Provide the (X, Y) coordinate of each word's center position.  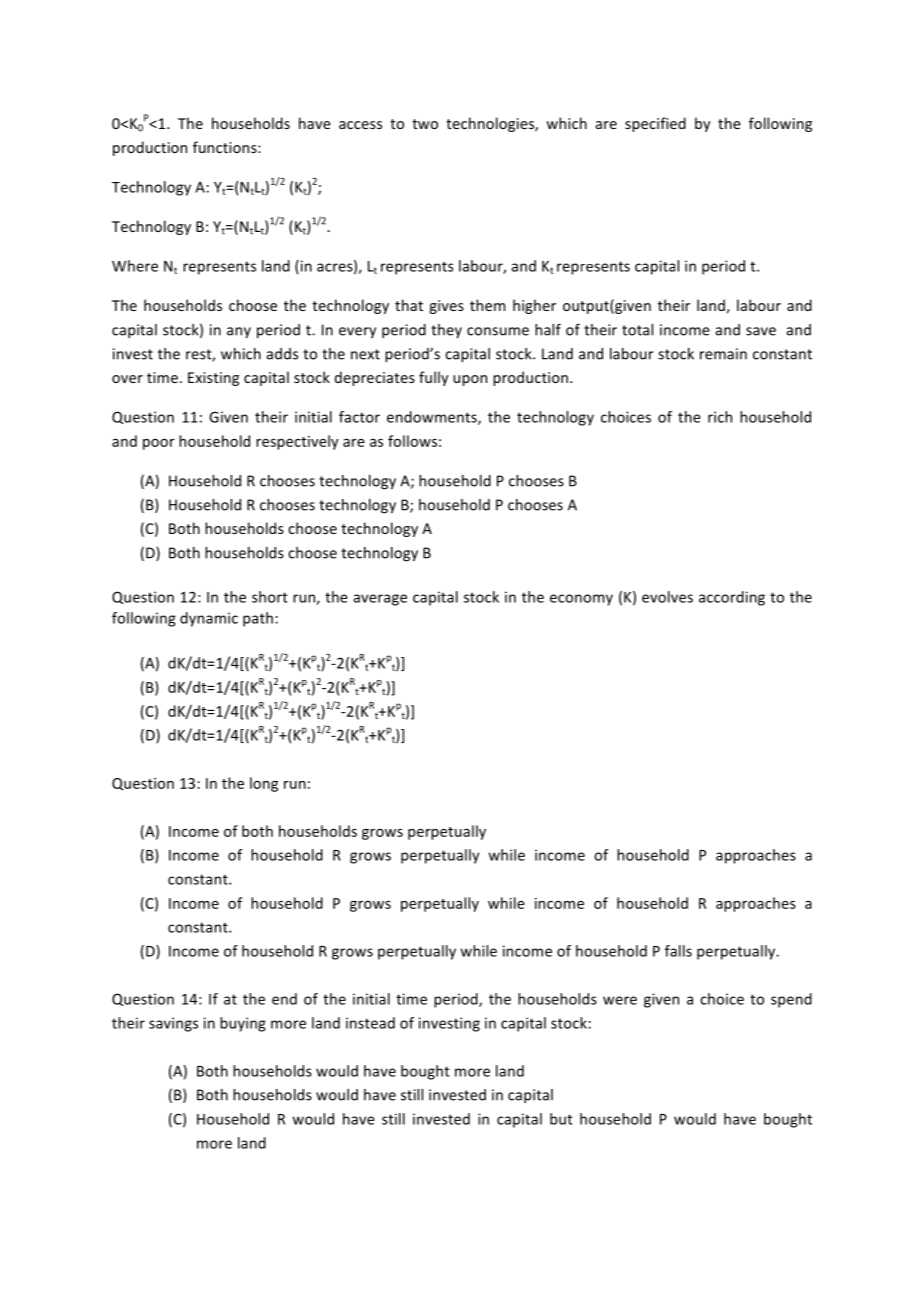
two (425, 124)
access (360, 125)
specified (655, 124)
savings (173, 1024)
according (732, 598)
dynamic (209, 619)
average (380, 600)
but (561, 1119)
